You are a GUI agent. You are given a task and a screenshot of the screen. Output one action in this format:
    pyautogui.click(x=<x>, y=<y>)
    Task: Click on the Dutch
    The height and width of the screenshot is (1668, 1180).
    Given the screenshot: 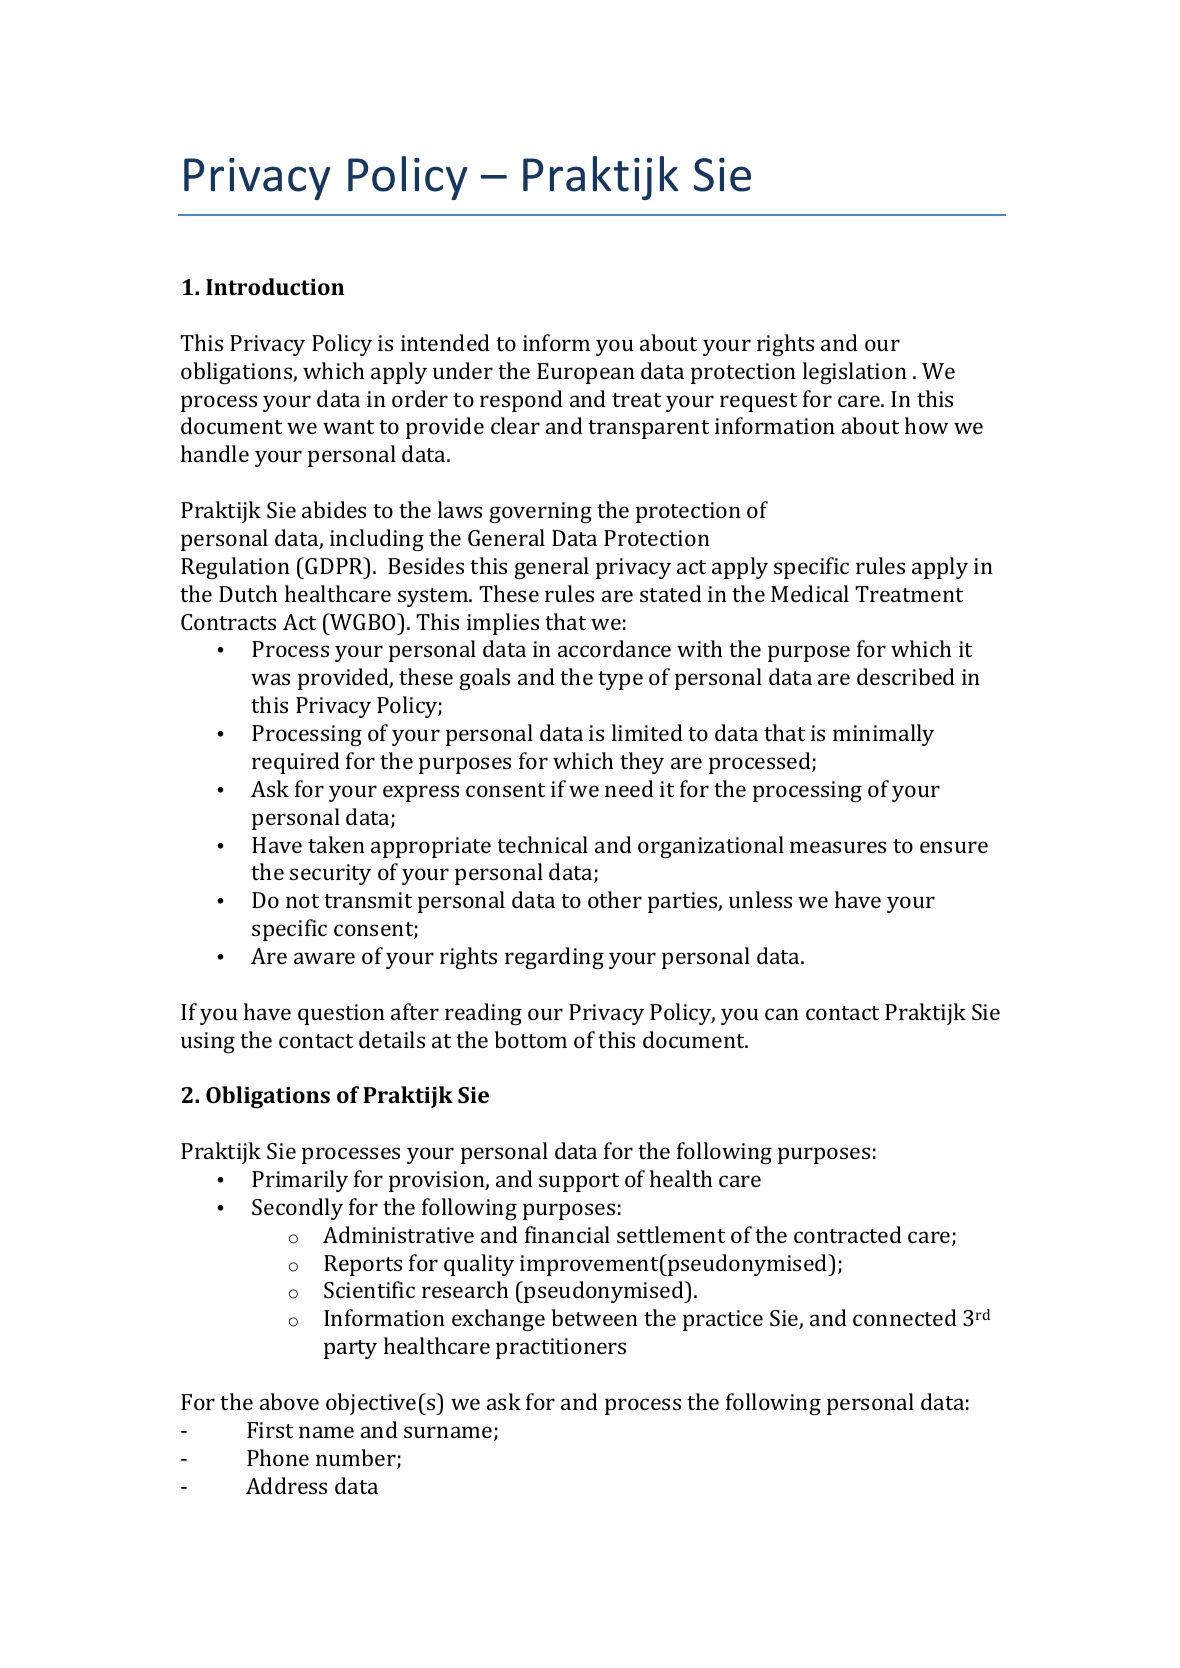 What is the action you would take?
    pyautogui.click(x=248, y=593)
